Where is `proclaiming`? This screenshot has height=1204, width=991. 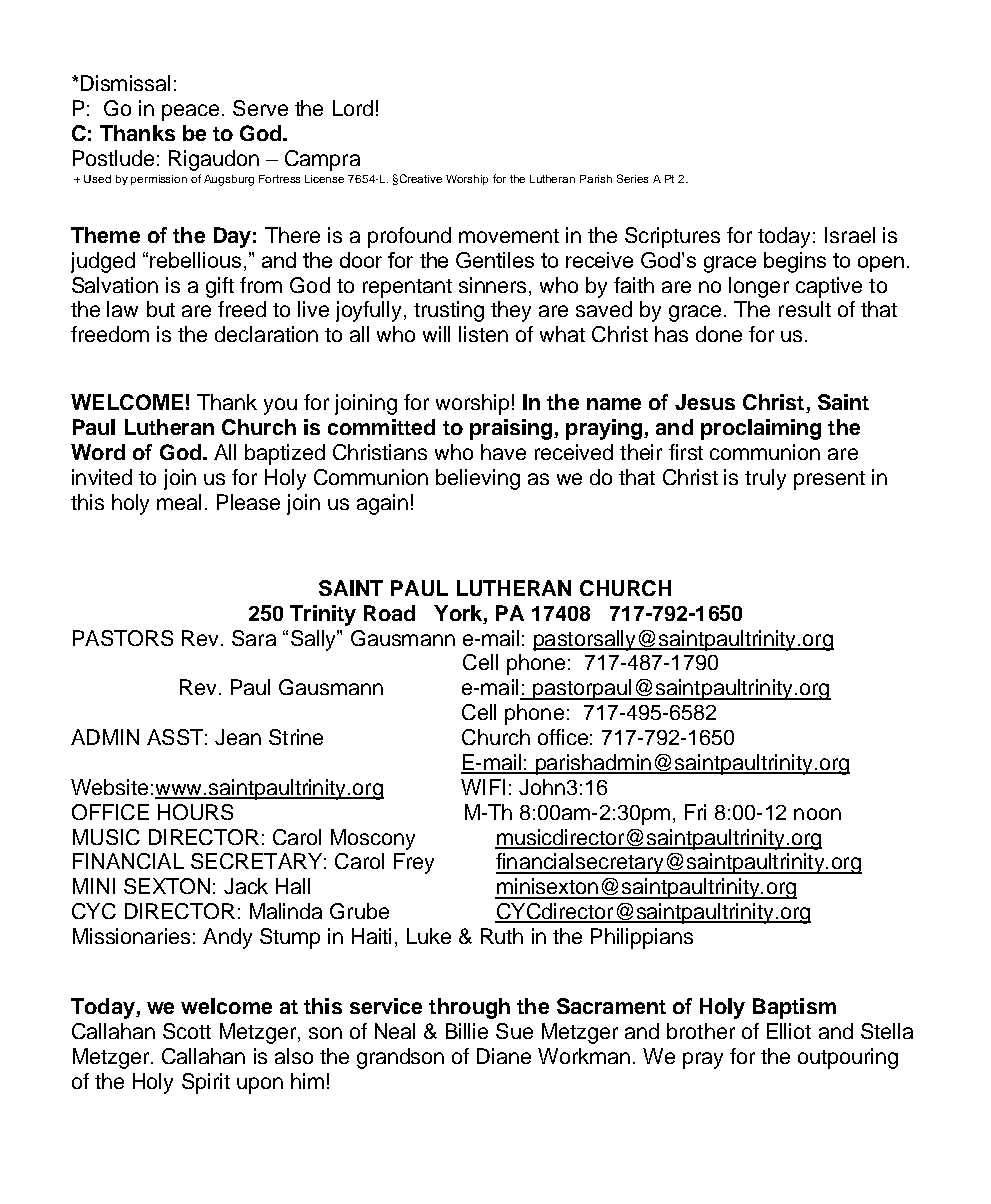 proclaiming is located at coordinates (761, 429).
